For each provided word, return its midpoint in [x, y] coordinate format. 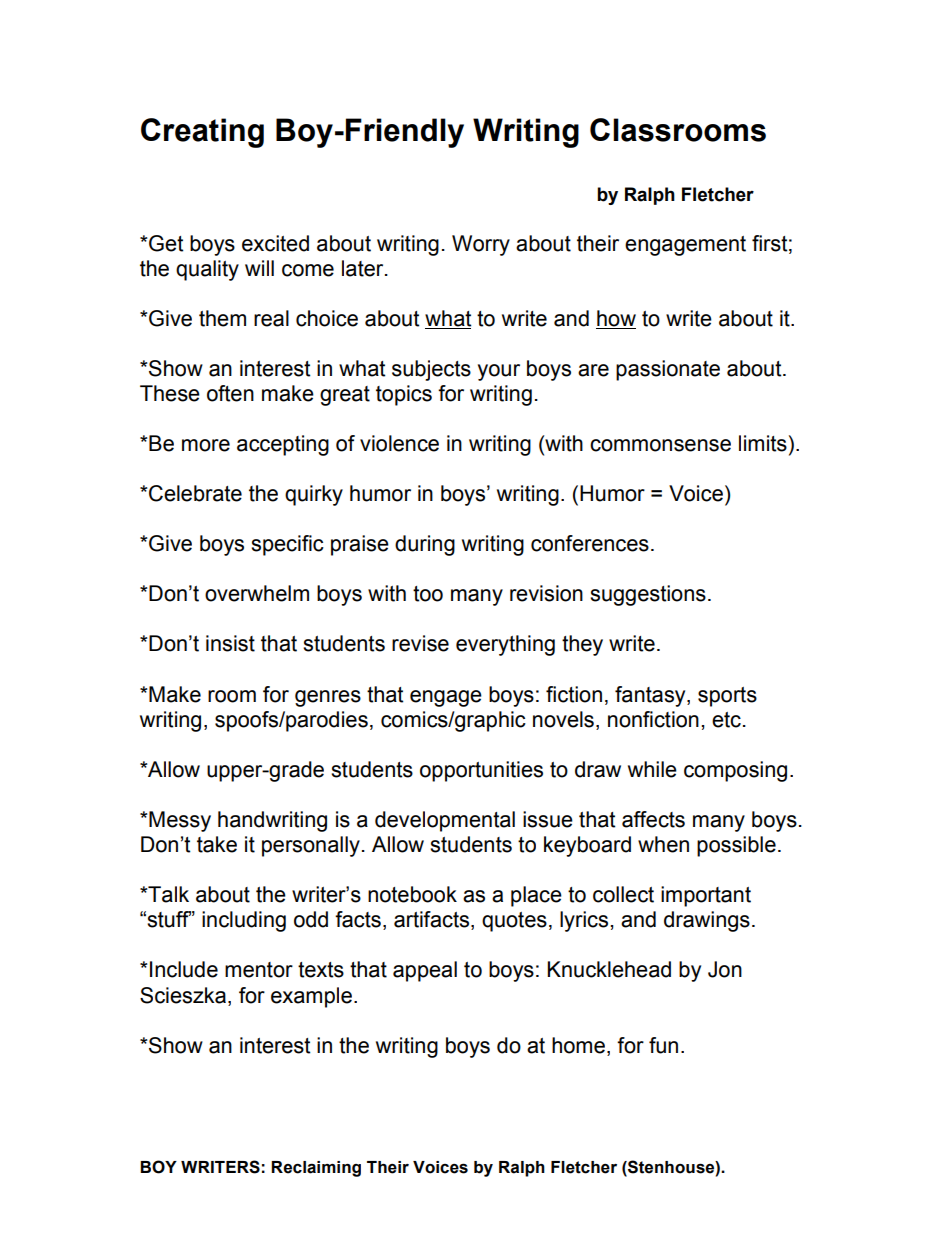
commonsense [660, 445]
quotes [514, 922]
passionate [668, 370]
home [578, 1045]
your [499, 372]
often [230, 393]
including [244, 921]
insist [230, 643]
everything [505, 645]
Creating [202, 133]
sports [727, 697]
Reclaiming [316, 1169]
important [706, 896]
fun [663, 1045]
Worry [481, 245]
